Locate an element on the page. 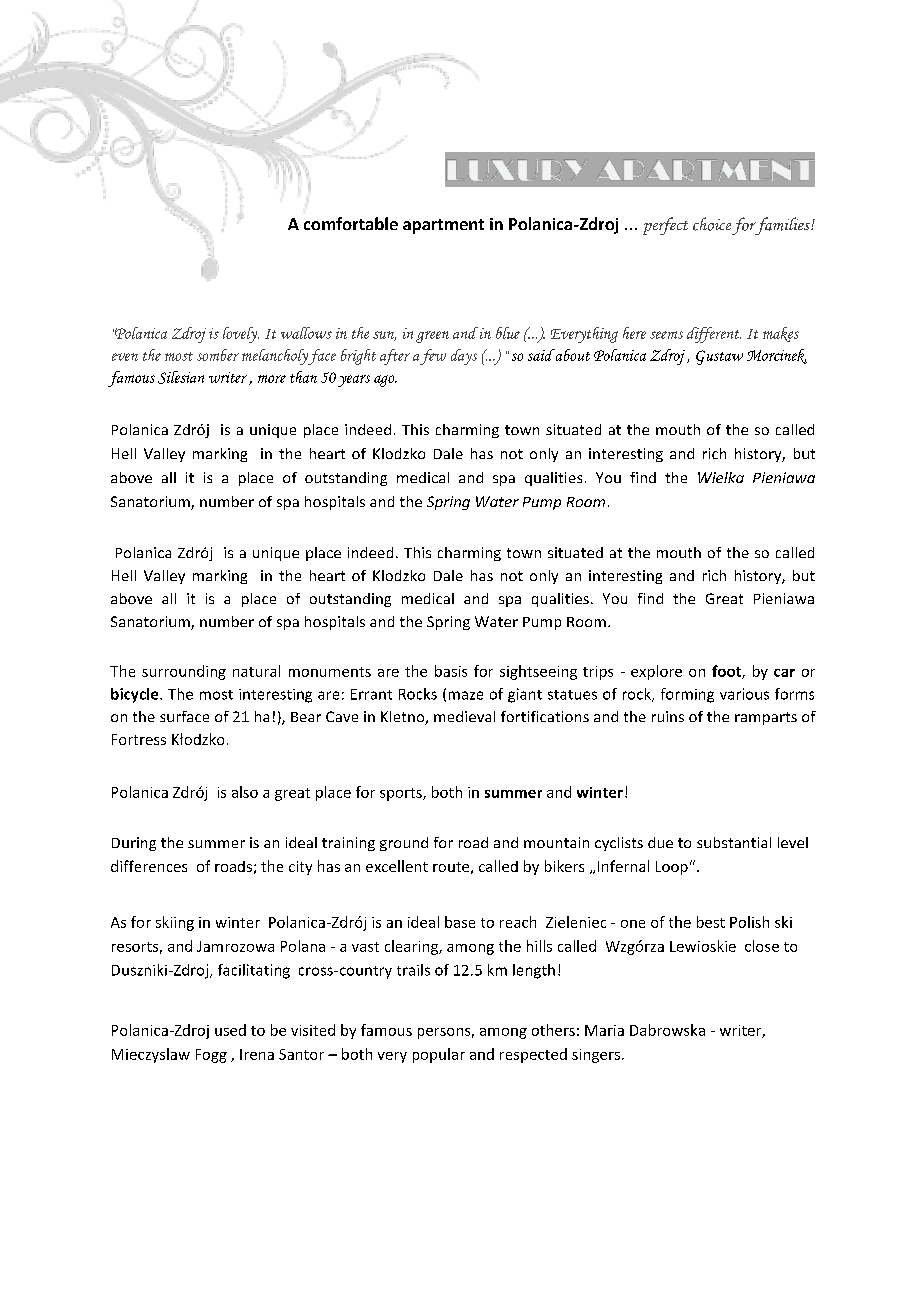  ago is located at coordinates (385, 381).
